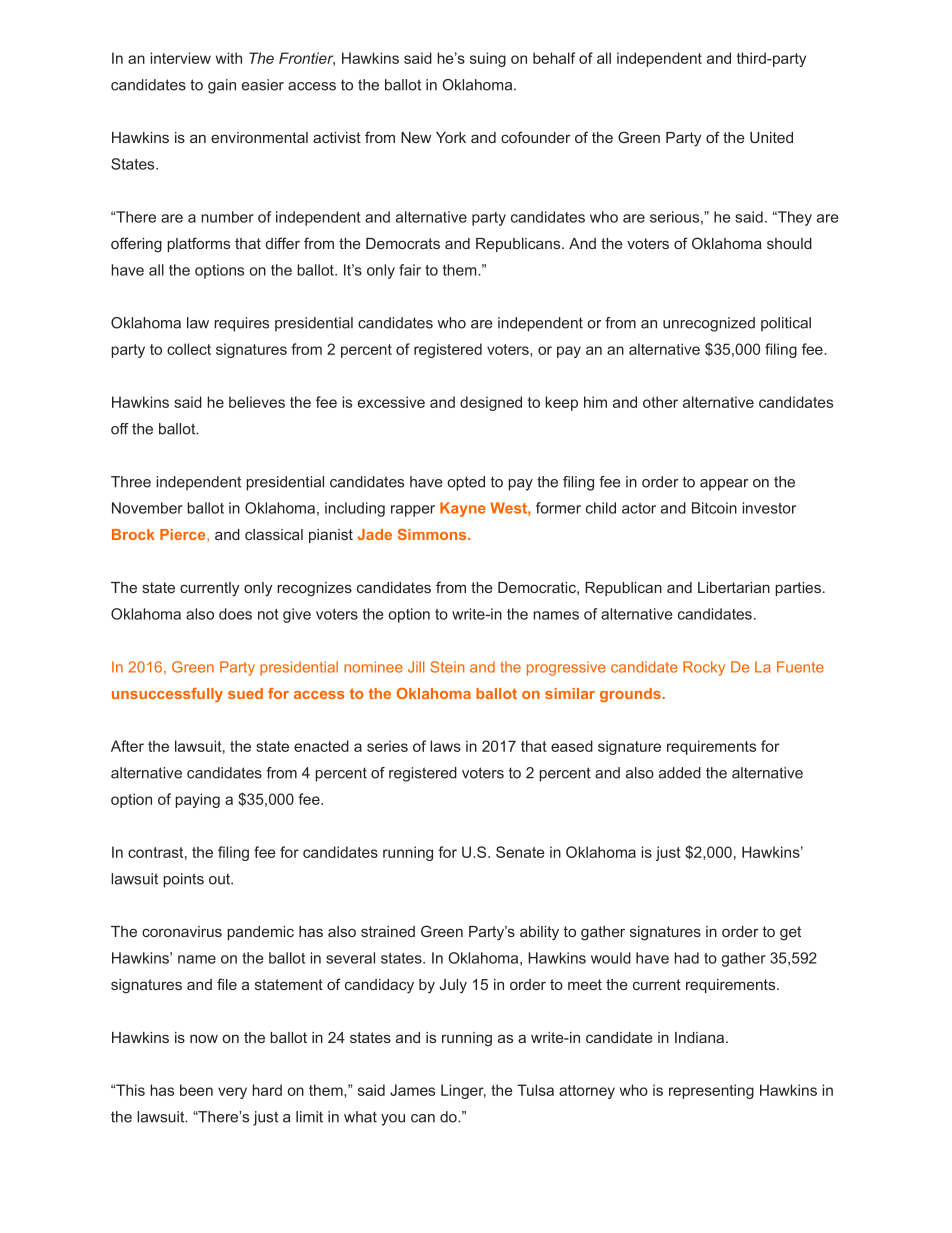  Describe the element at coordinates (257, 402) in the screenshot. I see `believes` at that location.
